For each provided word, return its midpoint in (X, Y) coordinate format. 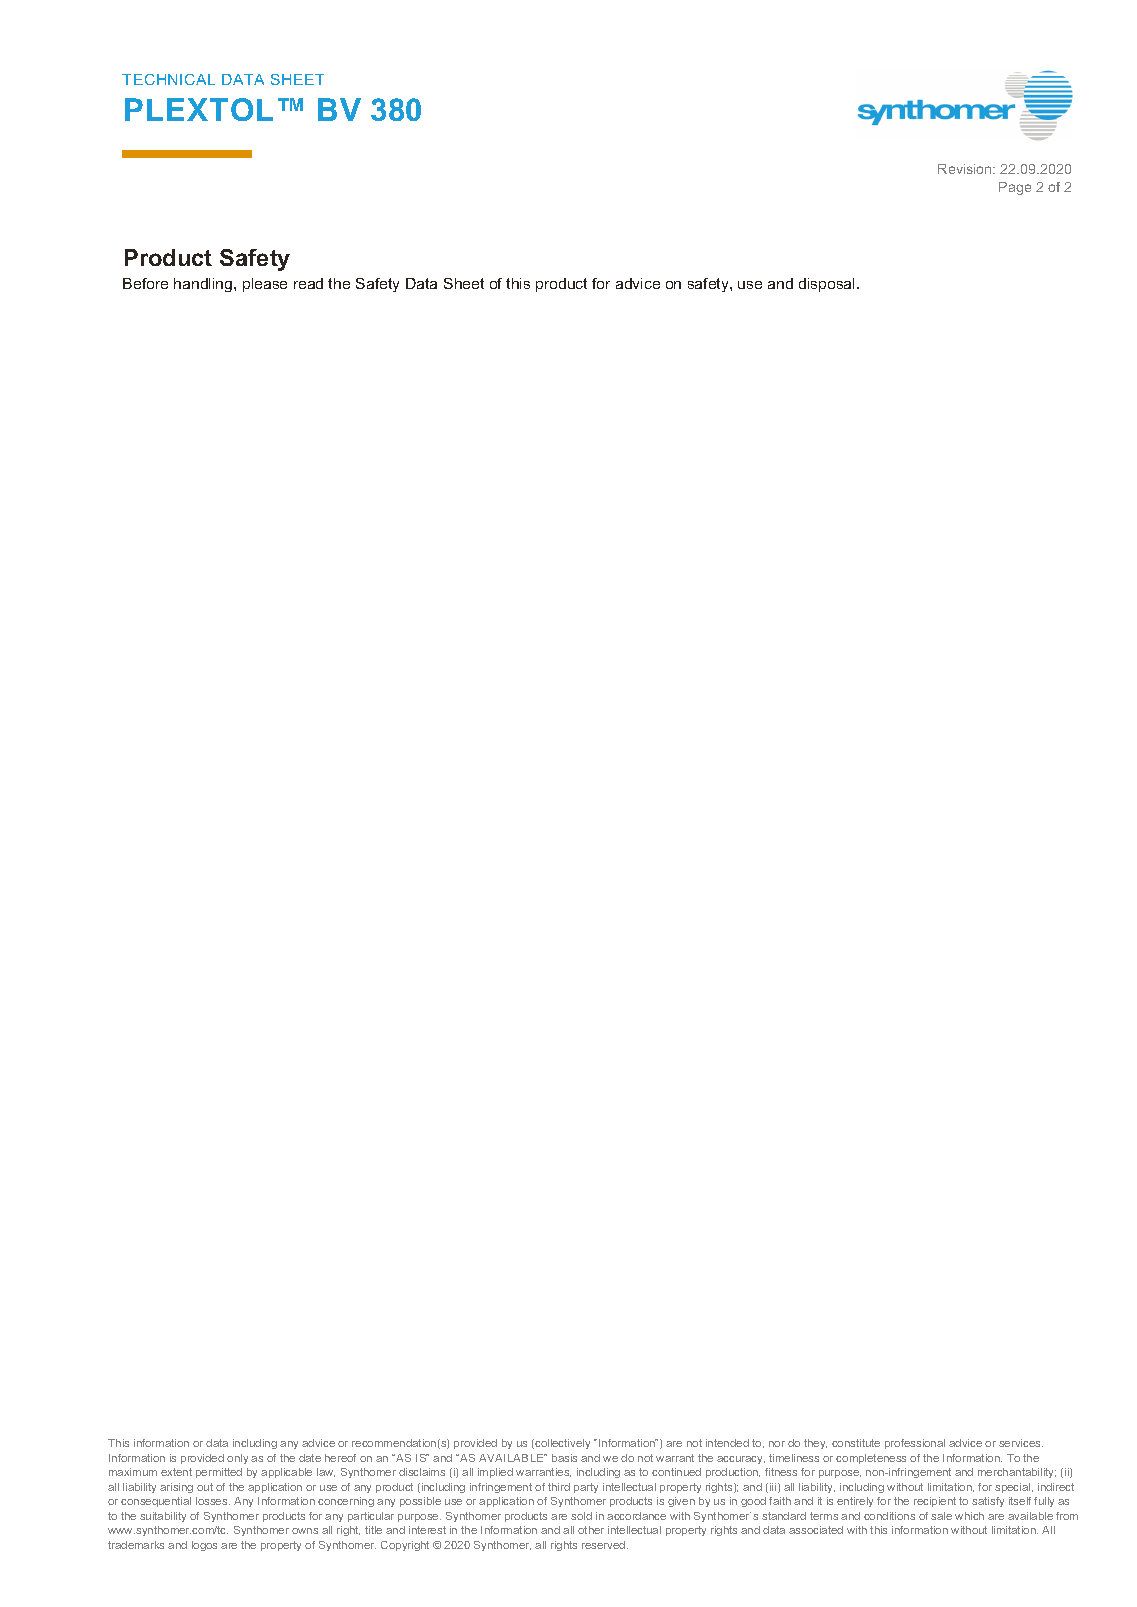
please (265, 285)
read (308, 283)
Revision (966, 169)
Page (1015, 188)
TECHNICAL (168, 79)
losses (213, 1501)
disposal (828, 285)
